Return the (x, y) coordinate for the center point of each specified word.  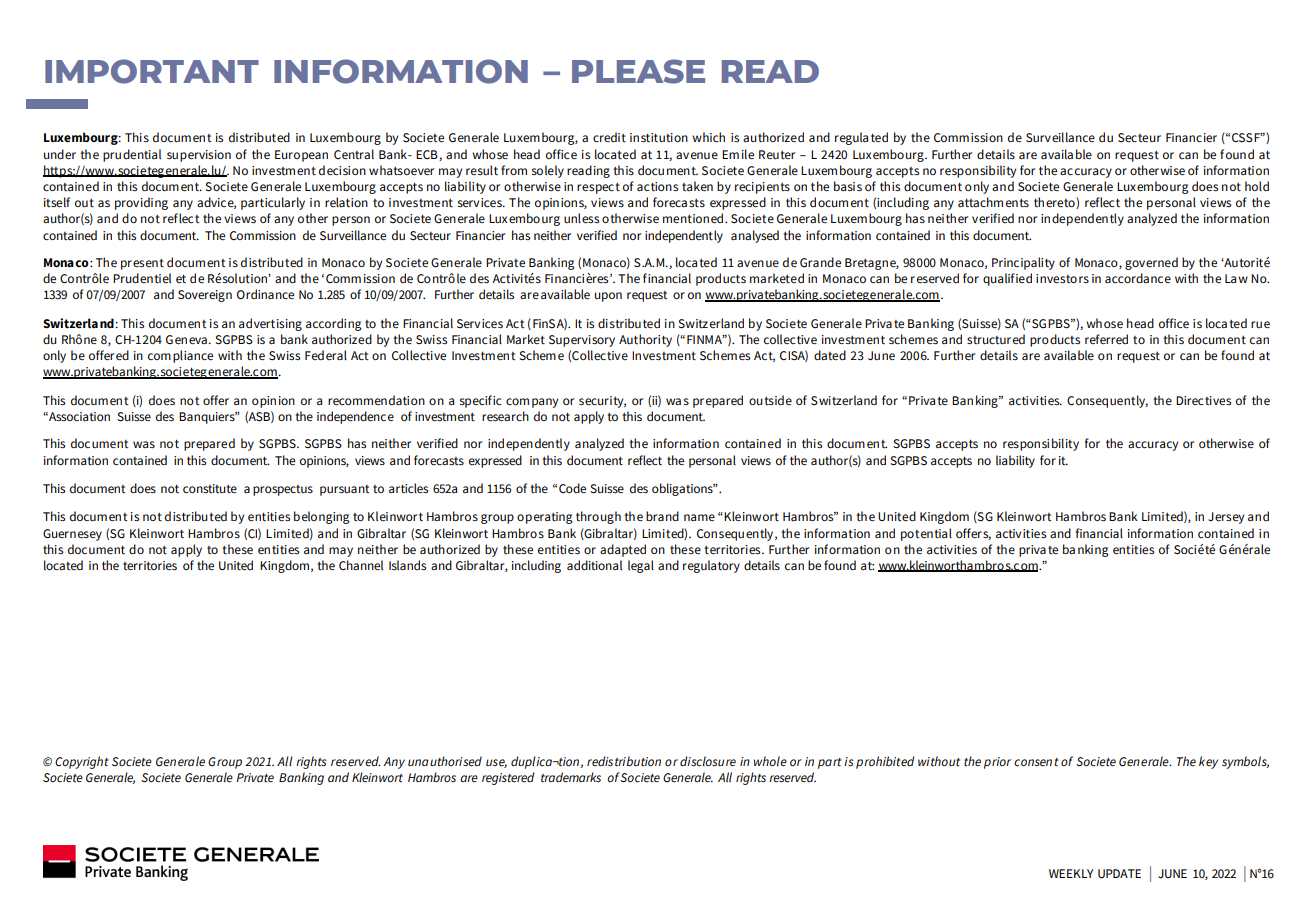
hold (1257, 186)
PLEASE (638, 71)
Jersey (1226, 518)
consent (1036, 762)
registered (508, 778)
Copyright (82, 762)
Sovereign (205, 296)
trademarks (571, 777)
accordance (1138, 278)
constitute (210, 489)
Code (572, 488)
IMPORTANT (152, 71)
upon (608, 297)
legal (641, 566)
